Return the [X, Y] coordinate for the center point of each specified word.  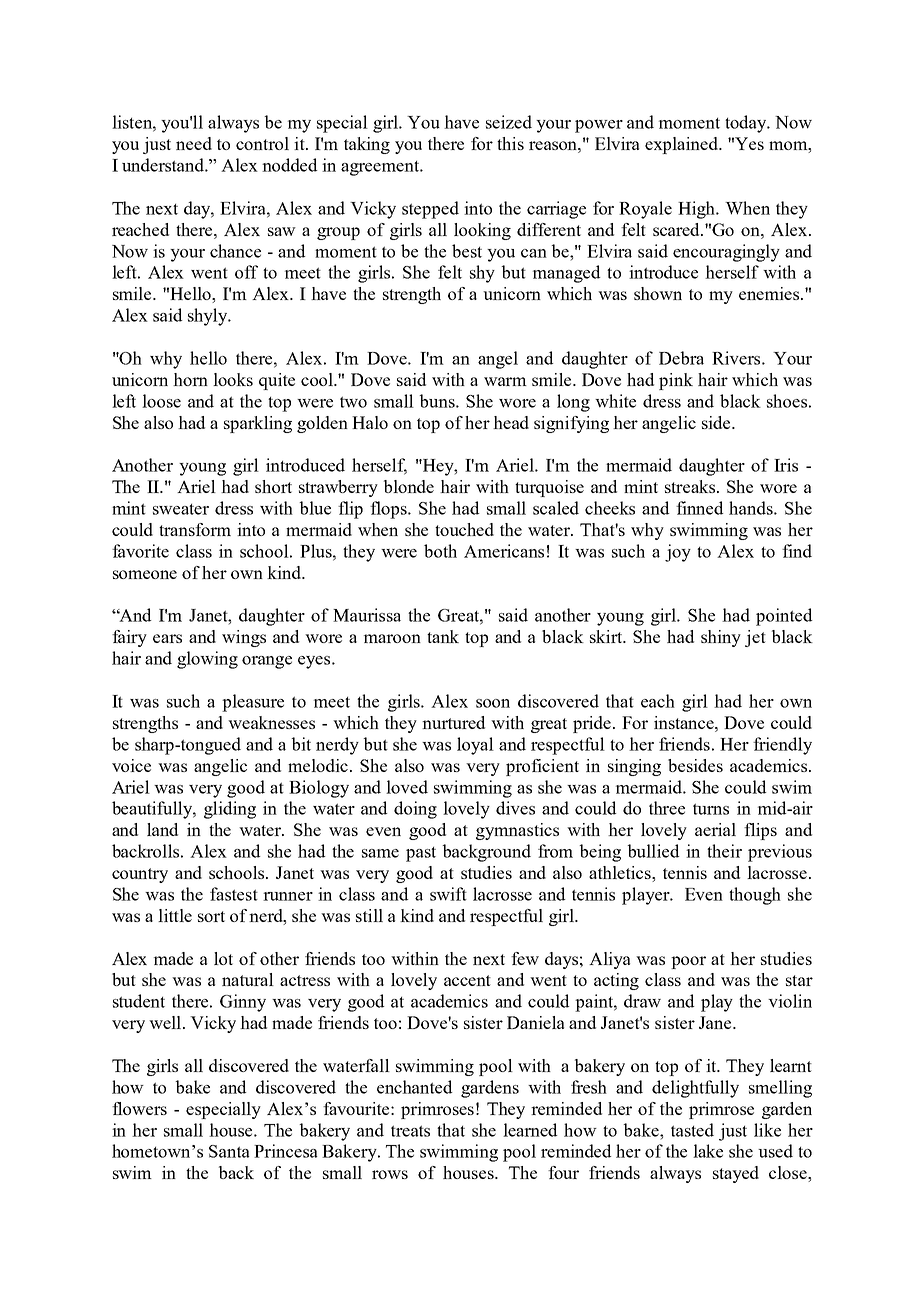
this [510, 143]
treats [410, 1131]
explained [683, 145]
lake [708, 1151]
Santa [229, 1151]
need [194, 143]
